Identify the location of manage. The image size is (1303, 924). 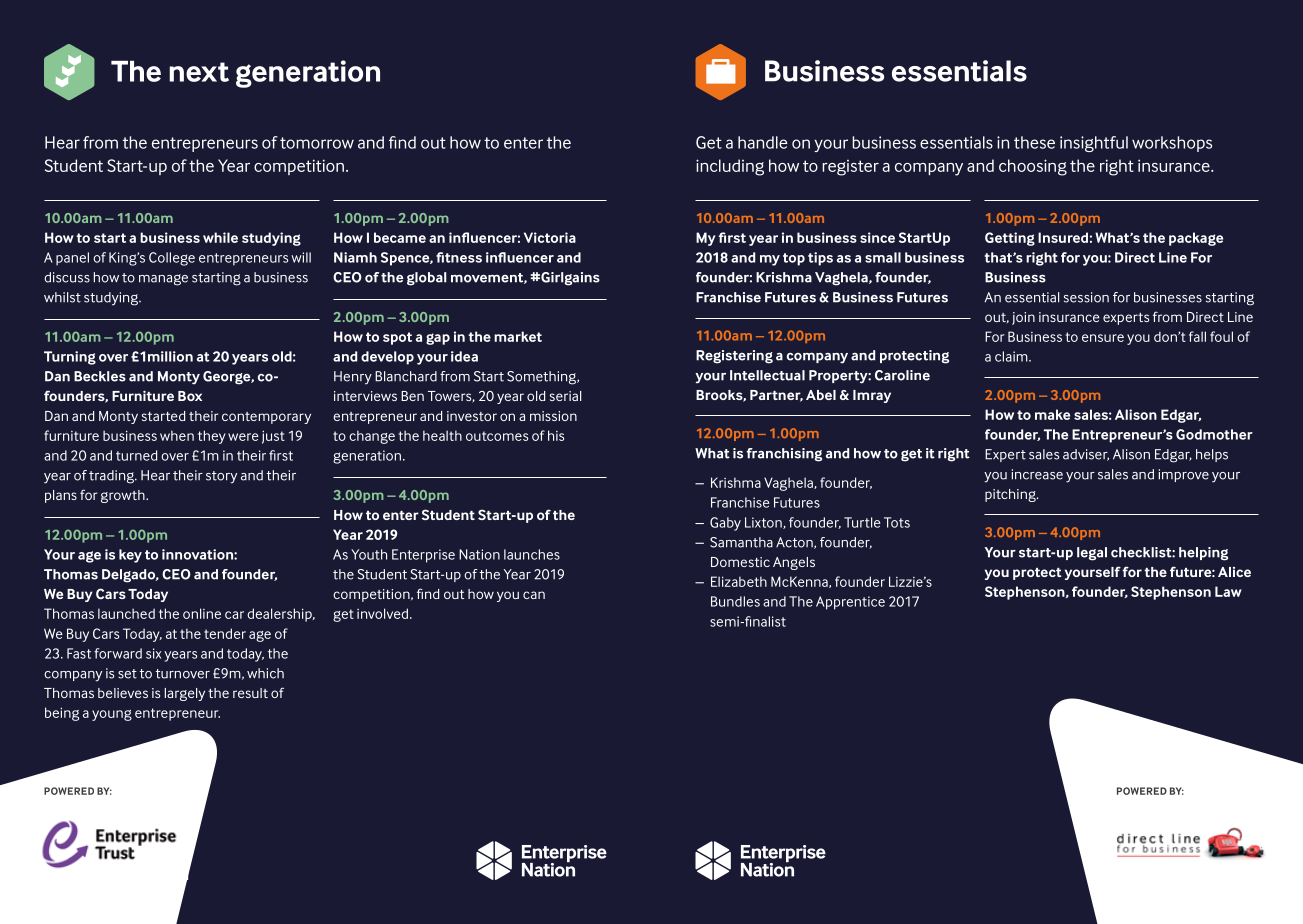
(163, 280).
